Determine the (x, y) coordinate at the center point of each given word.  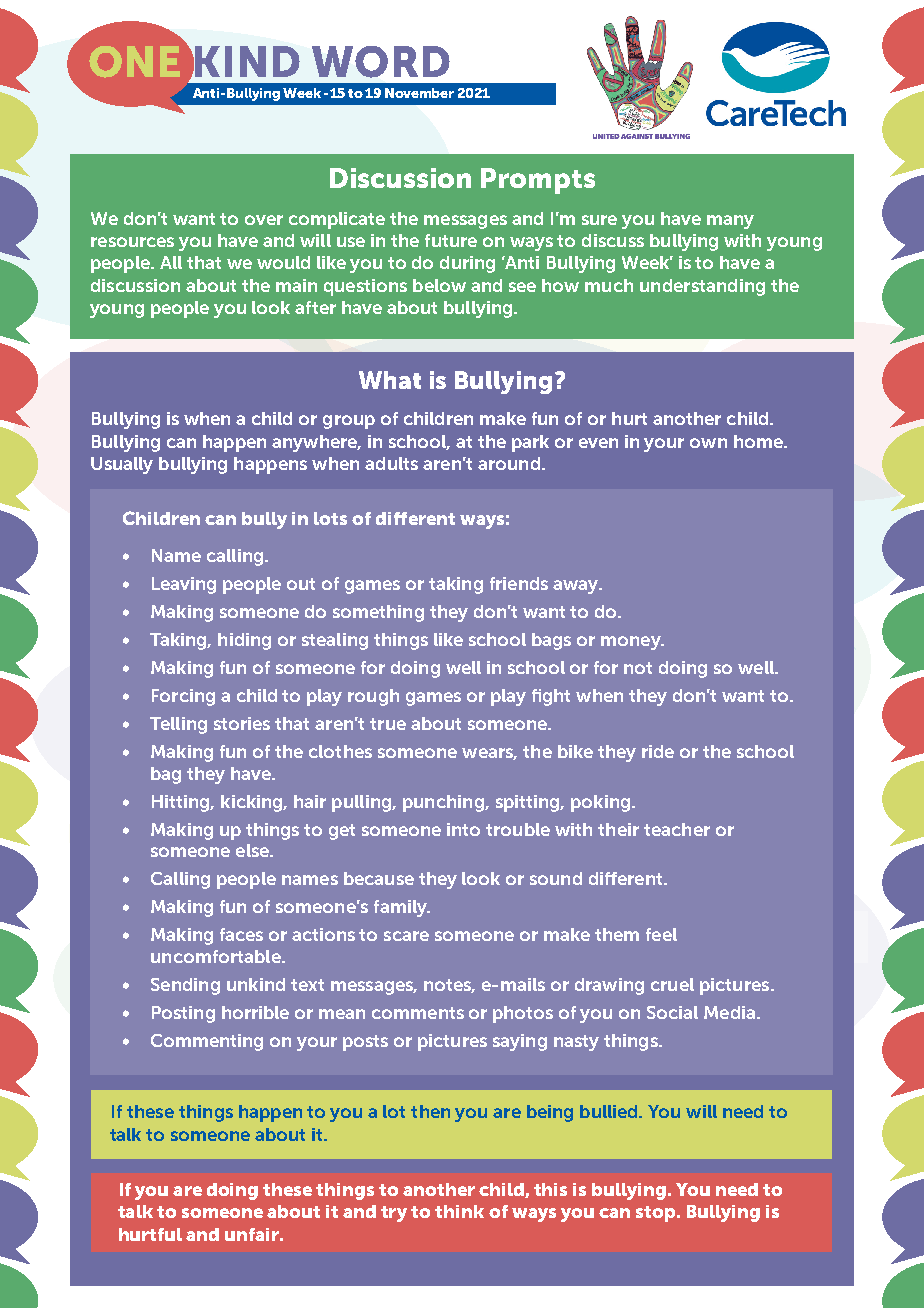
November (419, 93)
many (730, 222)
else (253, 850)
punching (444, 803)
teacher (677, 829)
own (708, 443)
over (264, 220)
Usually (122, 465)
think (459, 1211)
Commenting (207, 1042)
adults (391, 463)
